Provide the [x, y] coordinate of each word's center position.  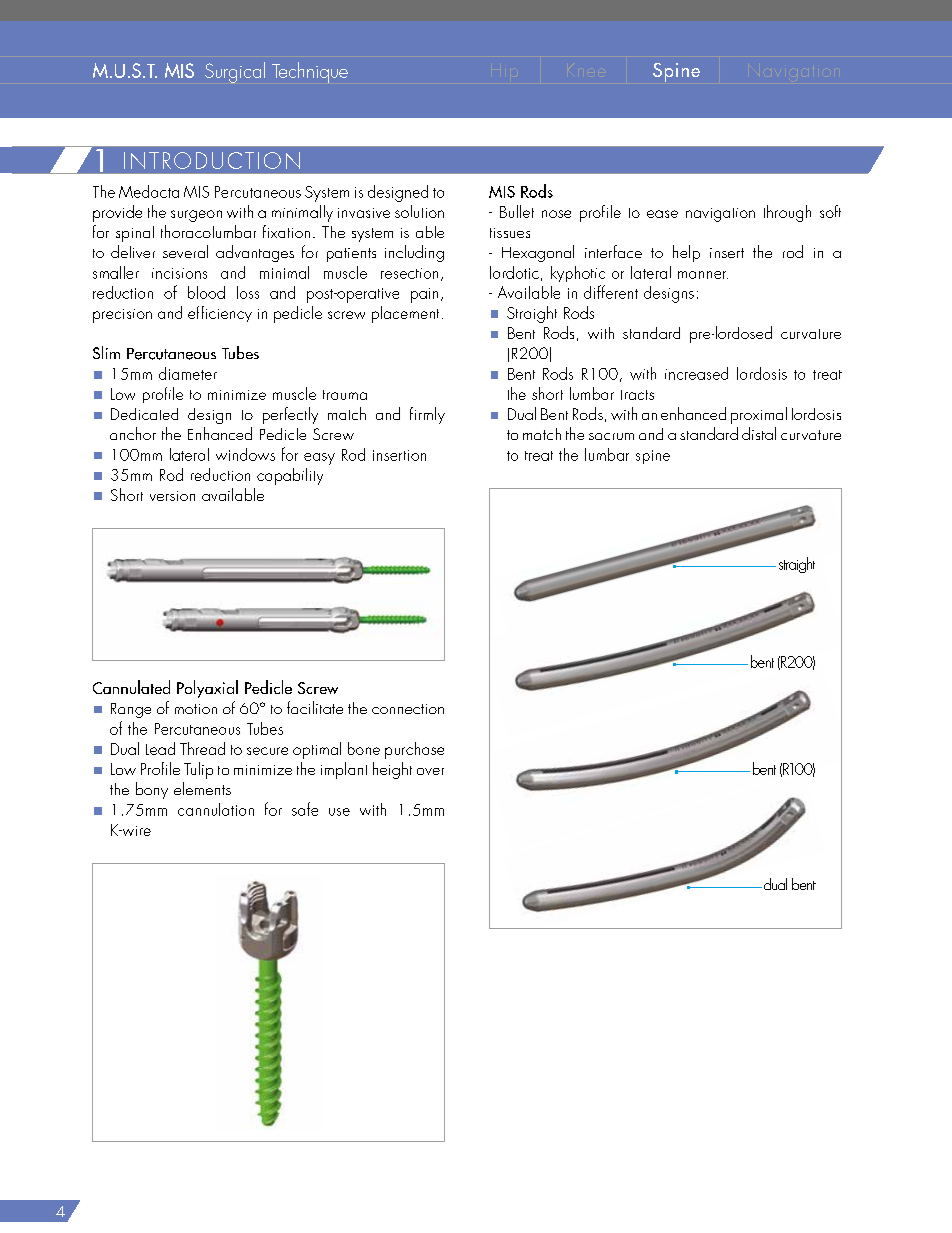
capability [290, 476]
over [430, 771]
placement [405, 314]
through [787, 213]
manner [703, 275]
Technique [310, 72]
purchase [414, 750]
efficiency [220, 314]
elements [202, 788]
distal [759, 433]
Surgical [235, 72]
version [172, 496]
